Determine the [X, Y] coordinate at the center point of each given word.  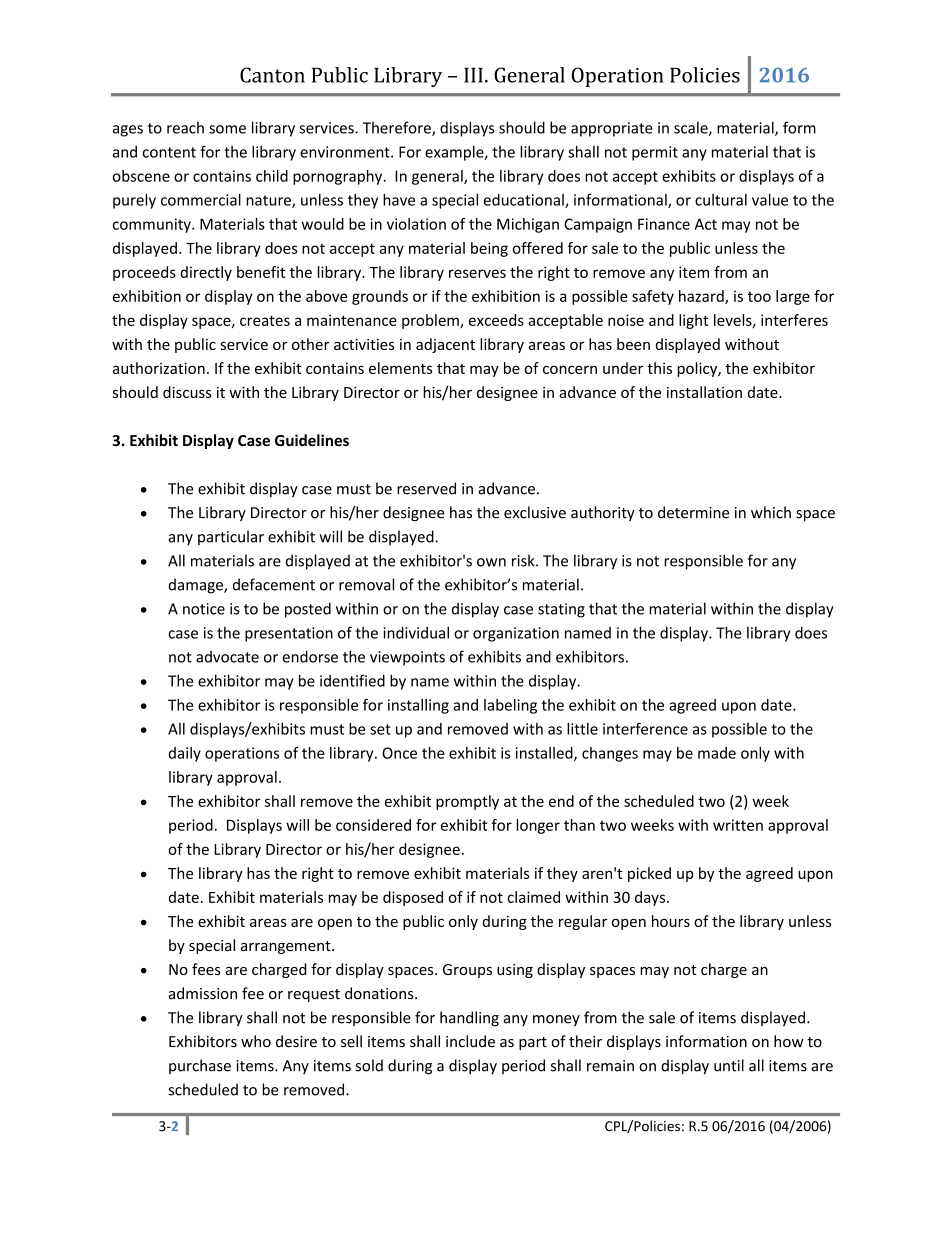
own [491, 562]
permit [655, 153]
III [473, 75]
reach [185, 127]
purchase [200, 1066]
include [470, 1041]
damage [197, 586]
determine [693, 512]
